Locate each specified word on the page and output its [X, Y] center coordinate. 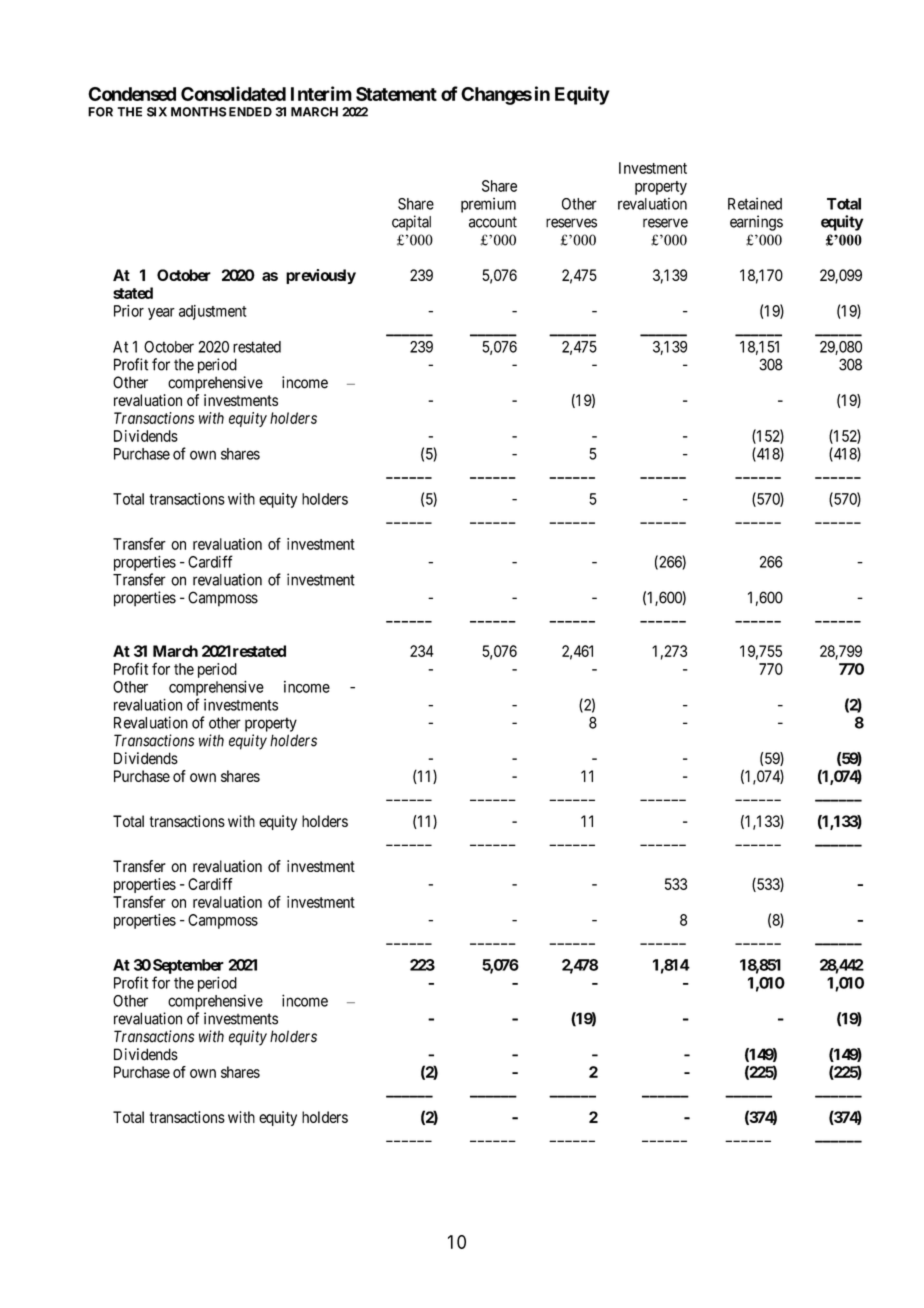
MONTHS [198, 112]
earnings [756, 223]
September [188, 966]
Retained [755, 203]
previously [321, 276]
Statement [396, 94]
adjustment [213, 312]
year [161, 314]
